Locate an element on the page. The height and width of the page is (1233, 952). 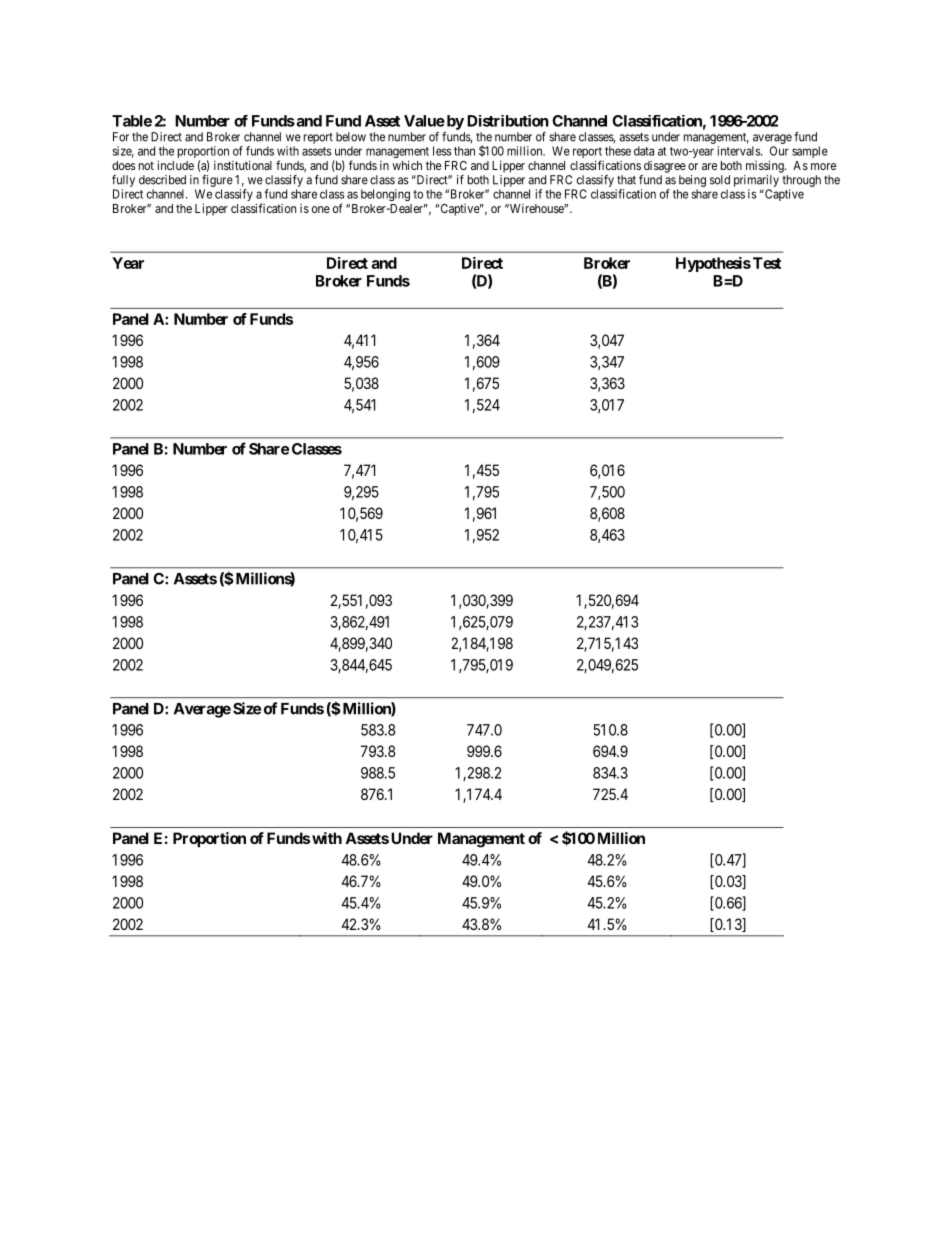
Distribution is located at coordinates (508, 121).
